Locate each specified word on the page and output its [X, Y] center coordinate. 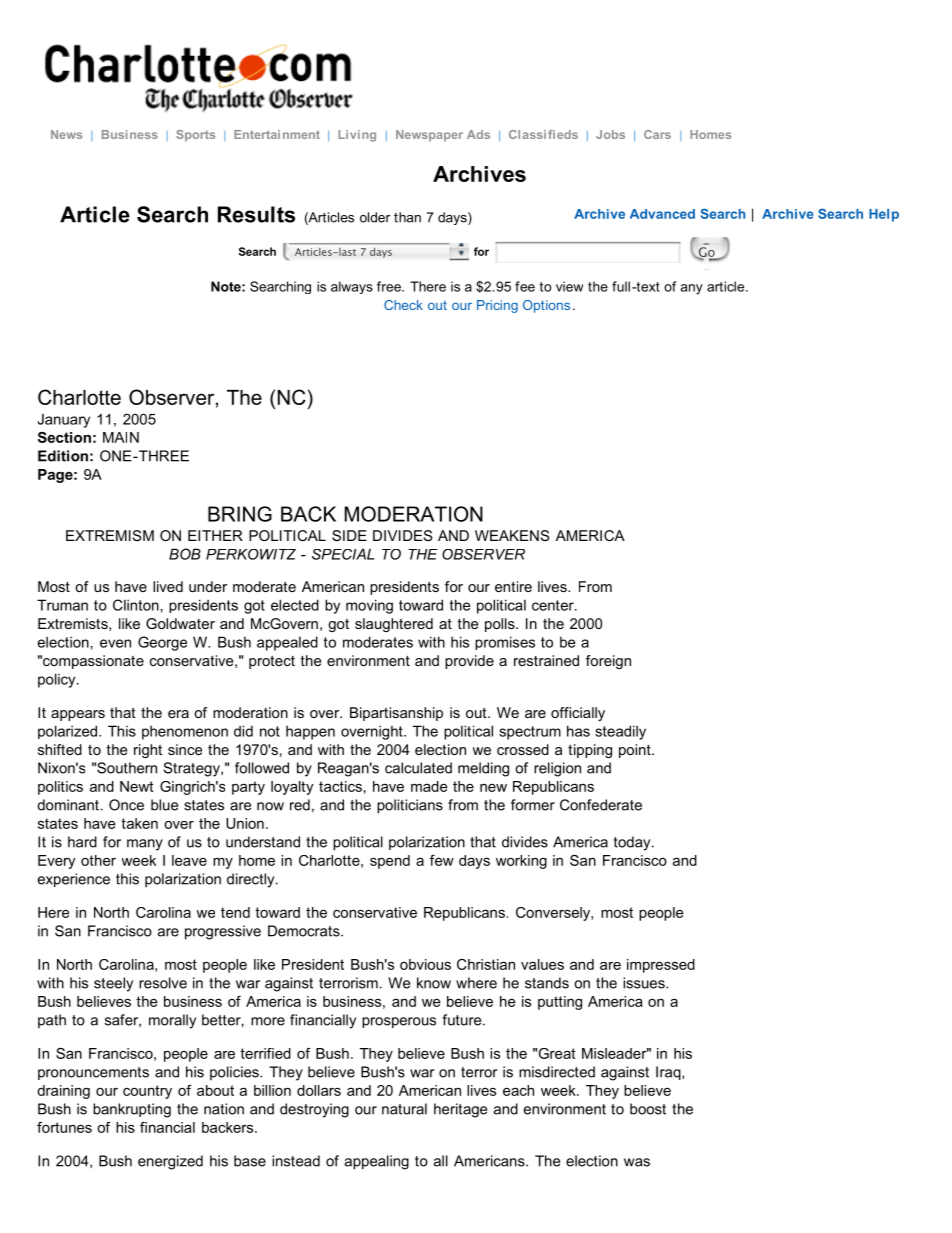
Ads [478, 134]
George [162, 643]
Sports [195, 136]
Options [546, 306]
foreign [608, 662]
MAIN [121, 437]
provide [469, 662]
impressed [661, 966]
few [442, 860]
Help [884, 215]
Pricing [497, 306]
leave [189, 860]
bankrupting [132, 1110]
